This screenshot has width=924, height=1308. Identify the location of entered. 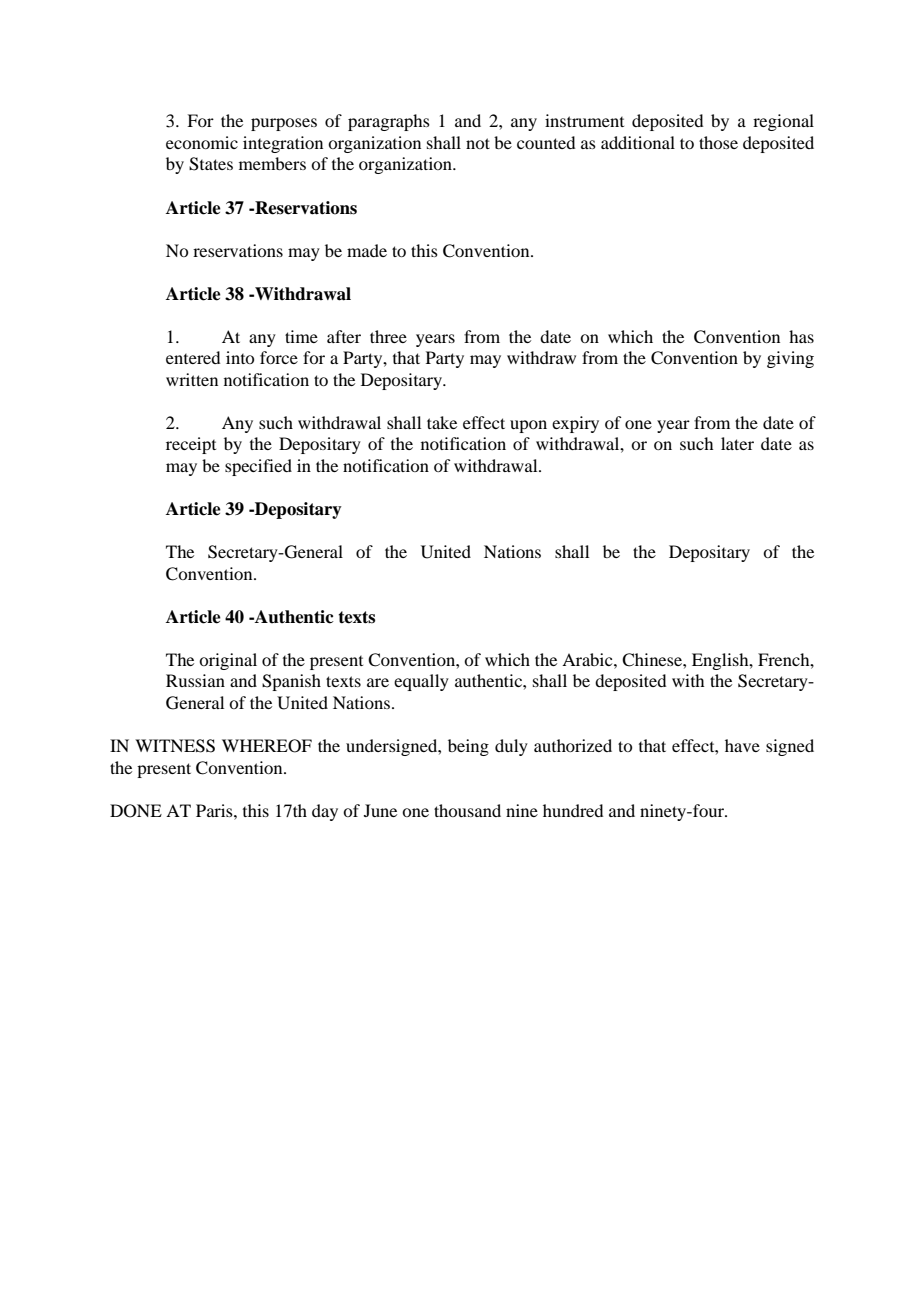
(193, 357).
